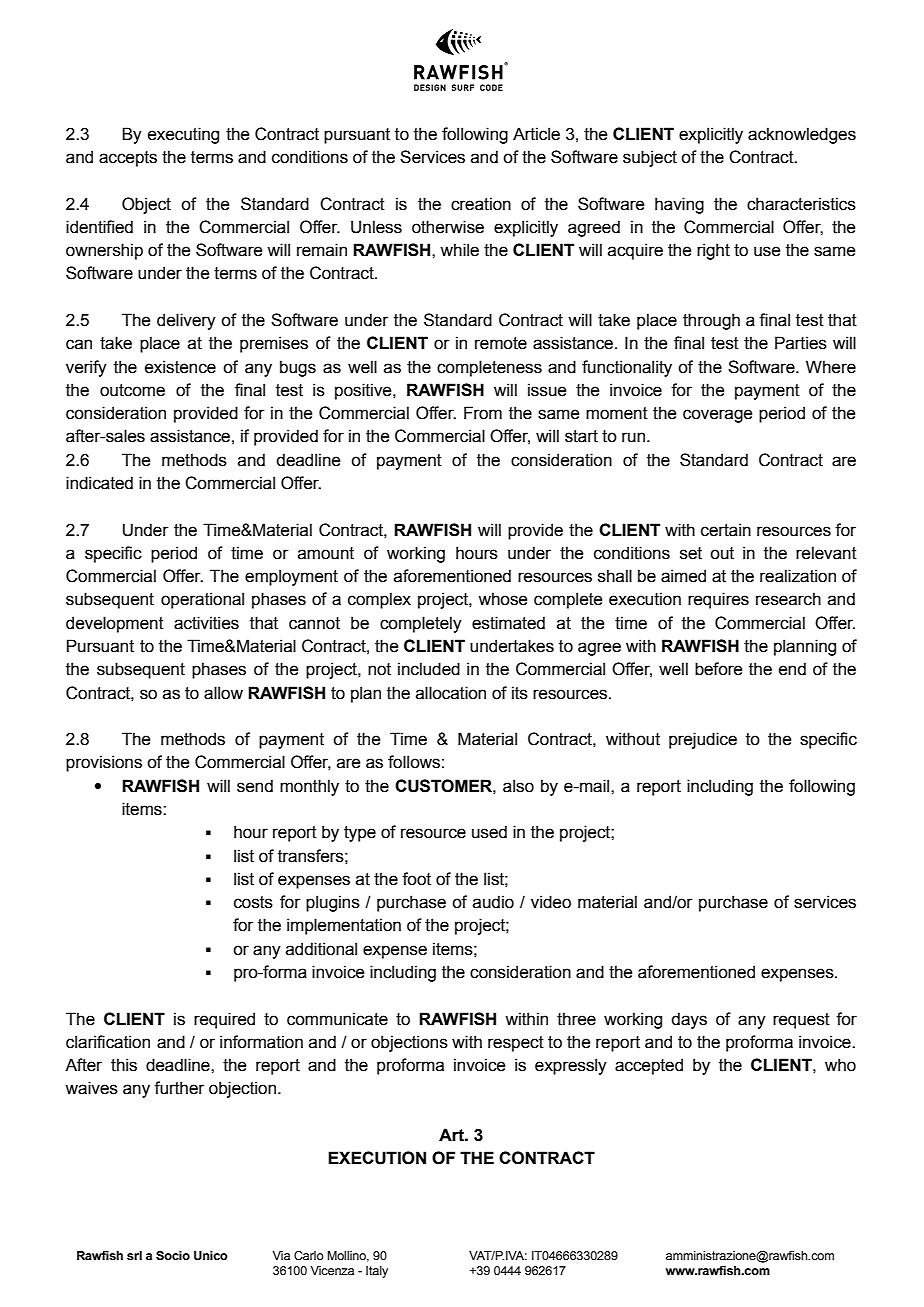 This page has height=1307, width=924. I want to click on indicated, so click(99, 483).
